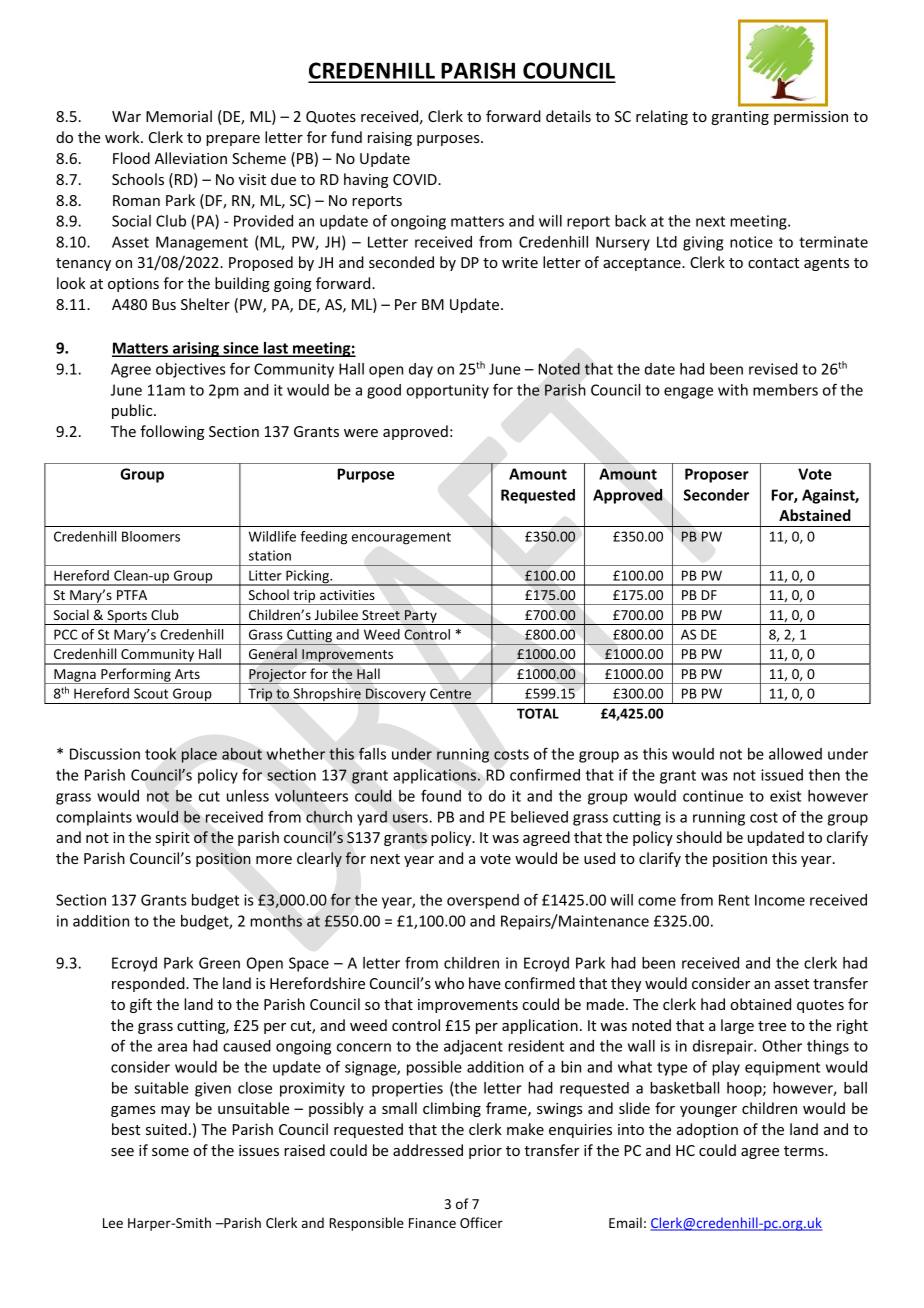 The height and width of the image is (1308, 924). I want to click on allowed, so click(795, 754).
